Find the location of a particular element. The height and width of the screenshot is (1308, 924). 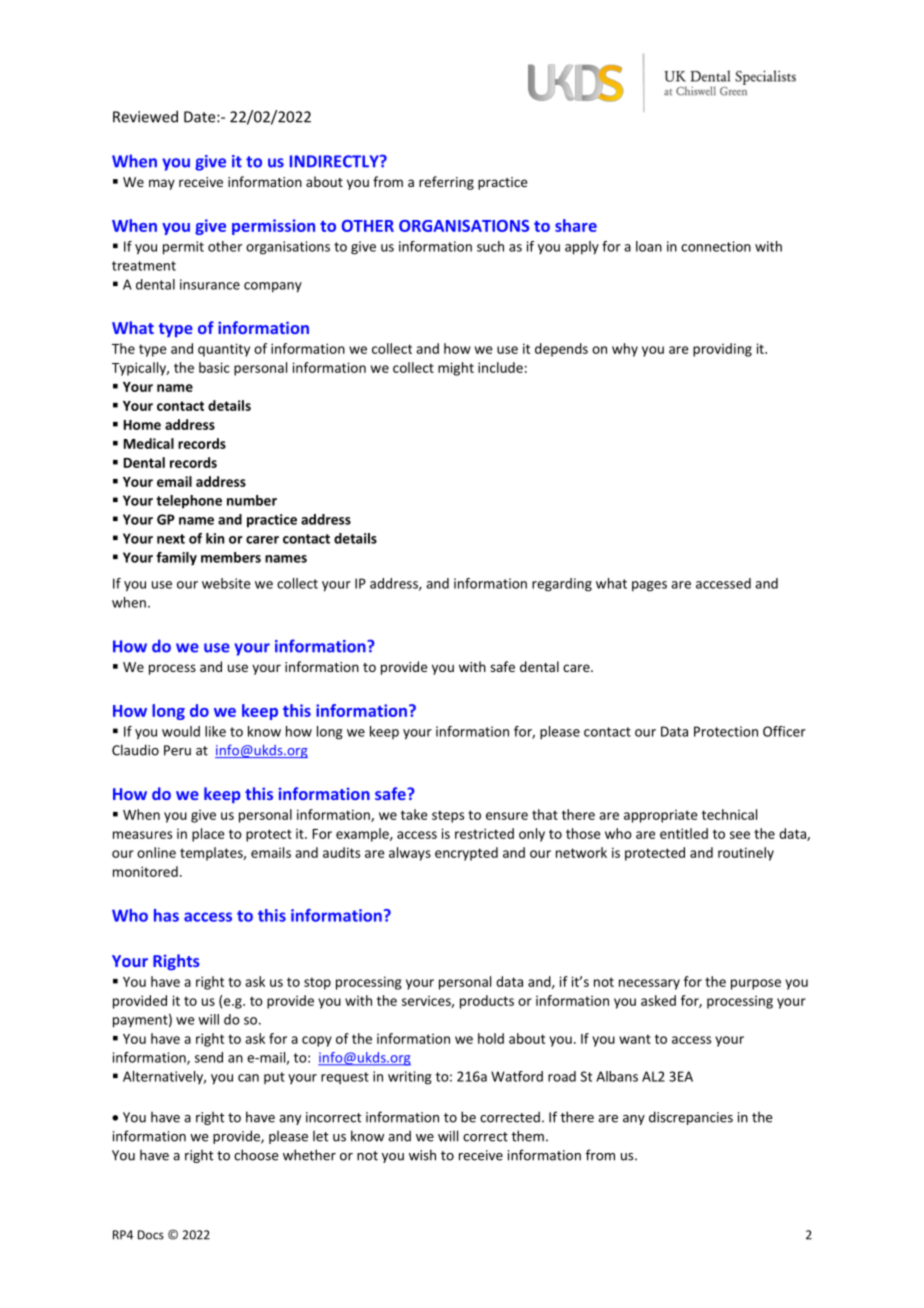

choose is located at coordinates (256, 1155).
